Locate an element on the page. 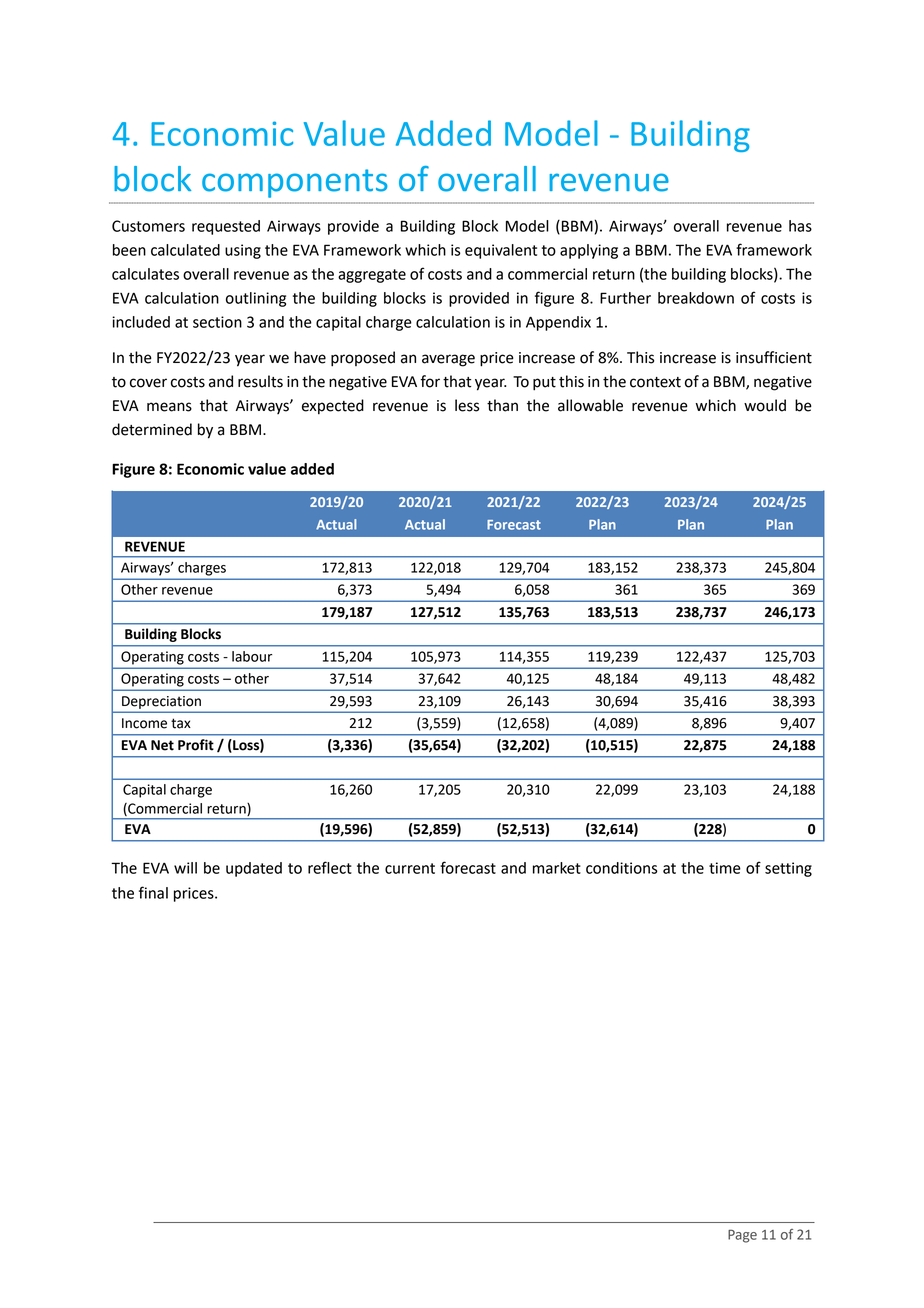  final is located at coordinates (153, 892).
